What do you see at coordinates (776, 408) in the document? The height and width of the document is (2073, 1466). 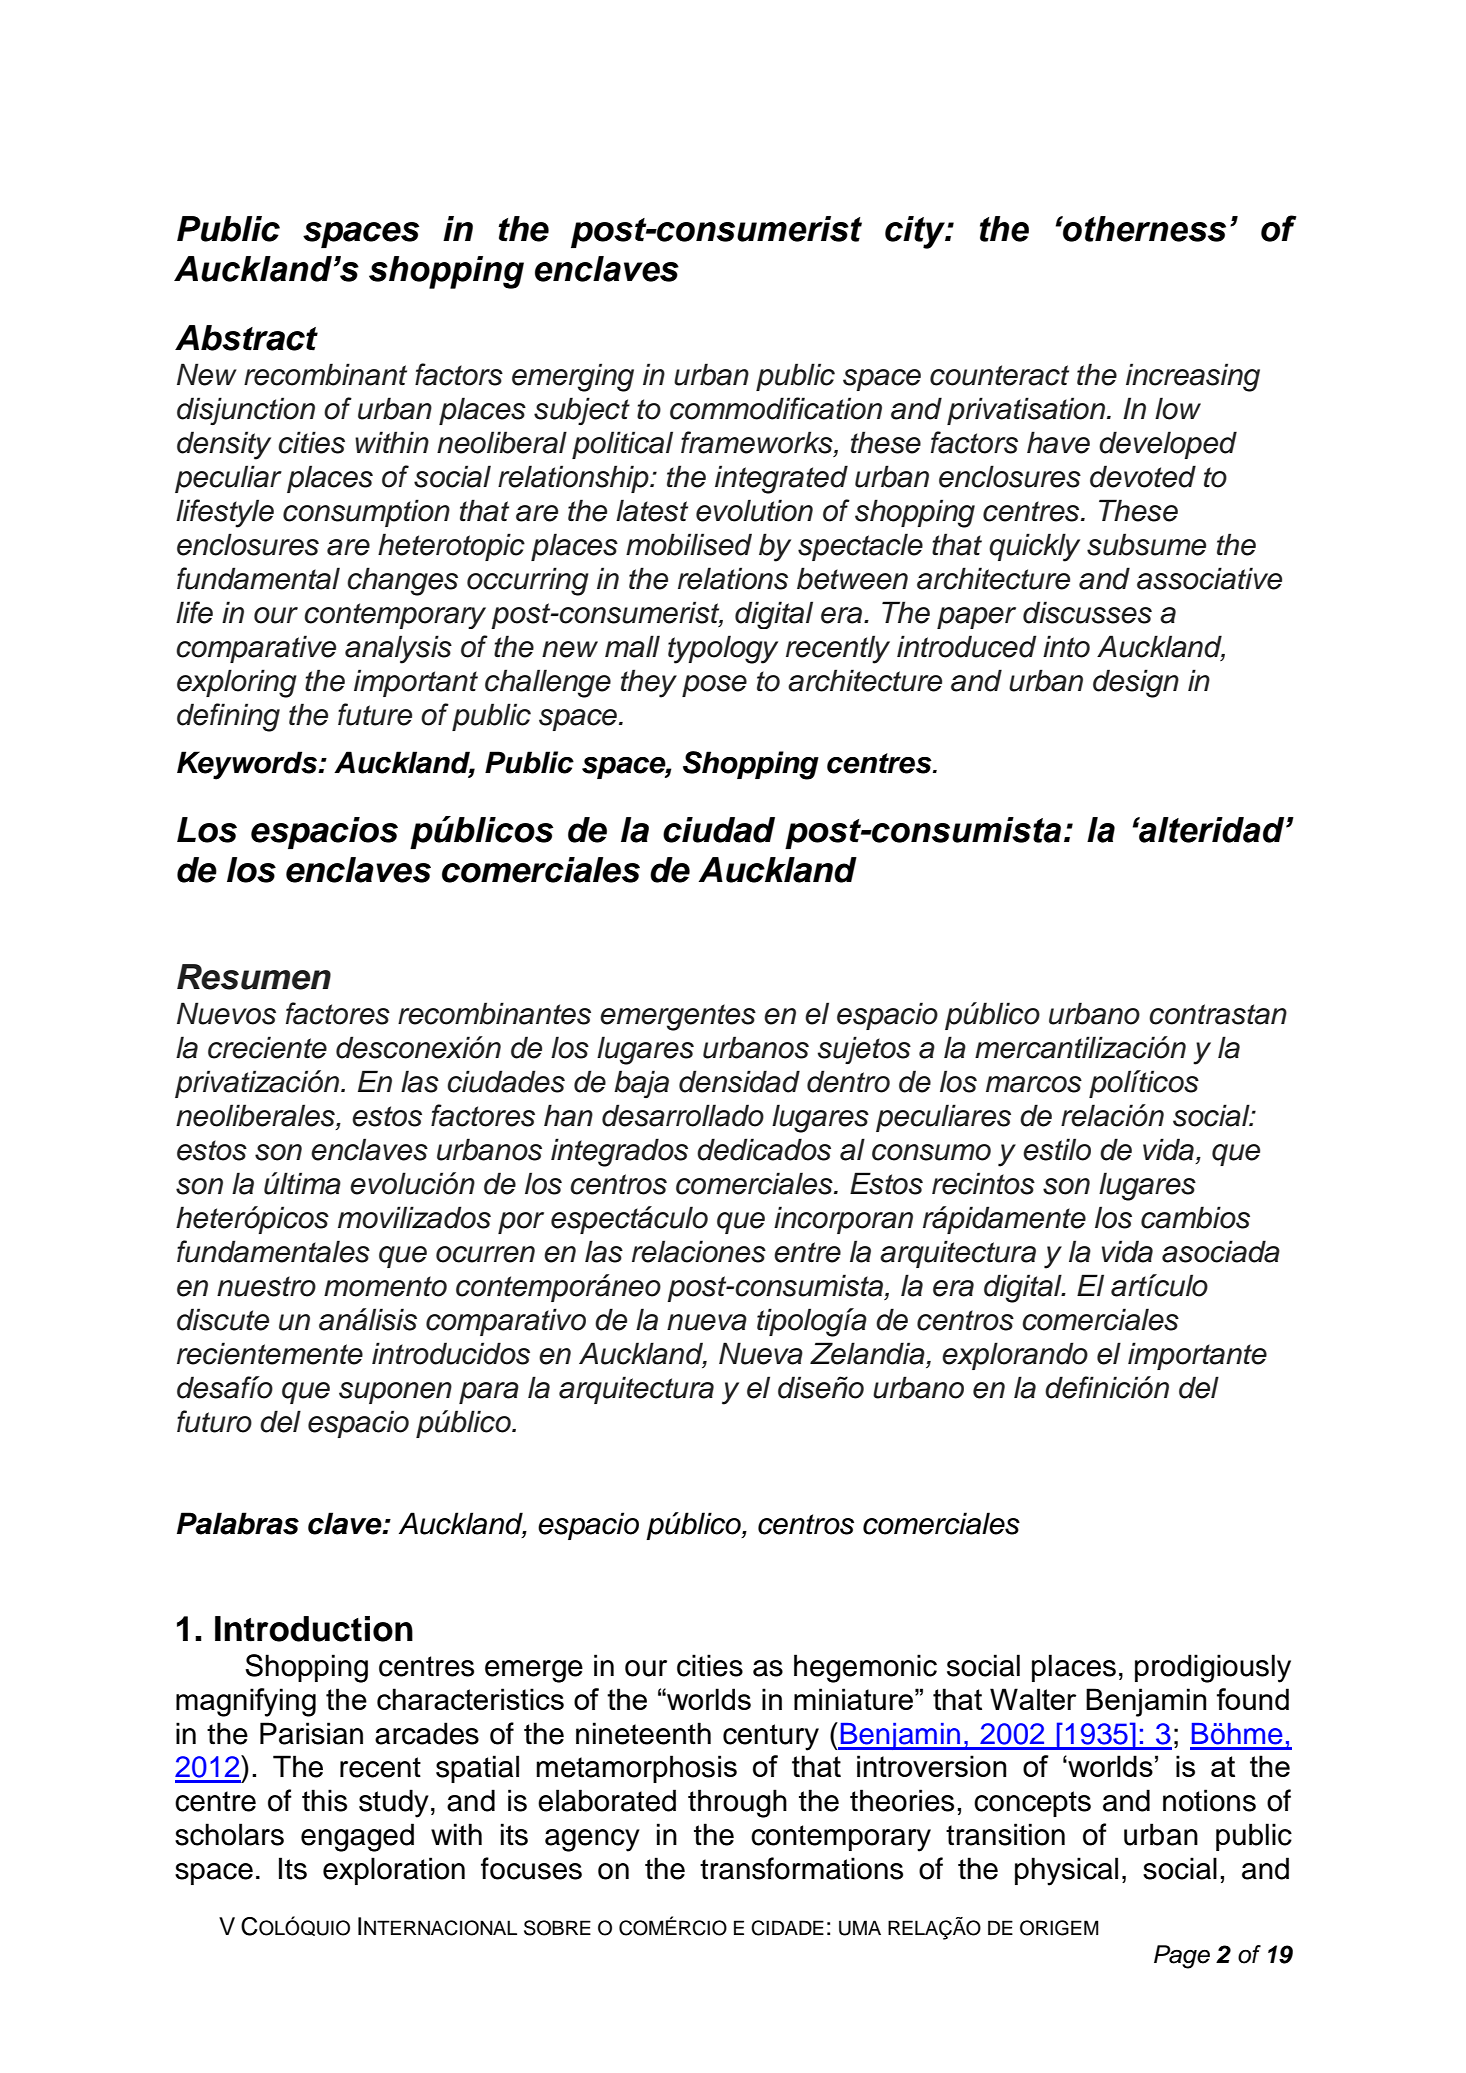 I see `commodification` at bounding box center [776, 408].
